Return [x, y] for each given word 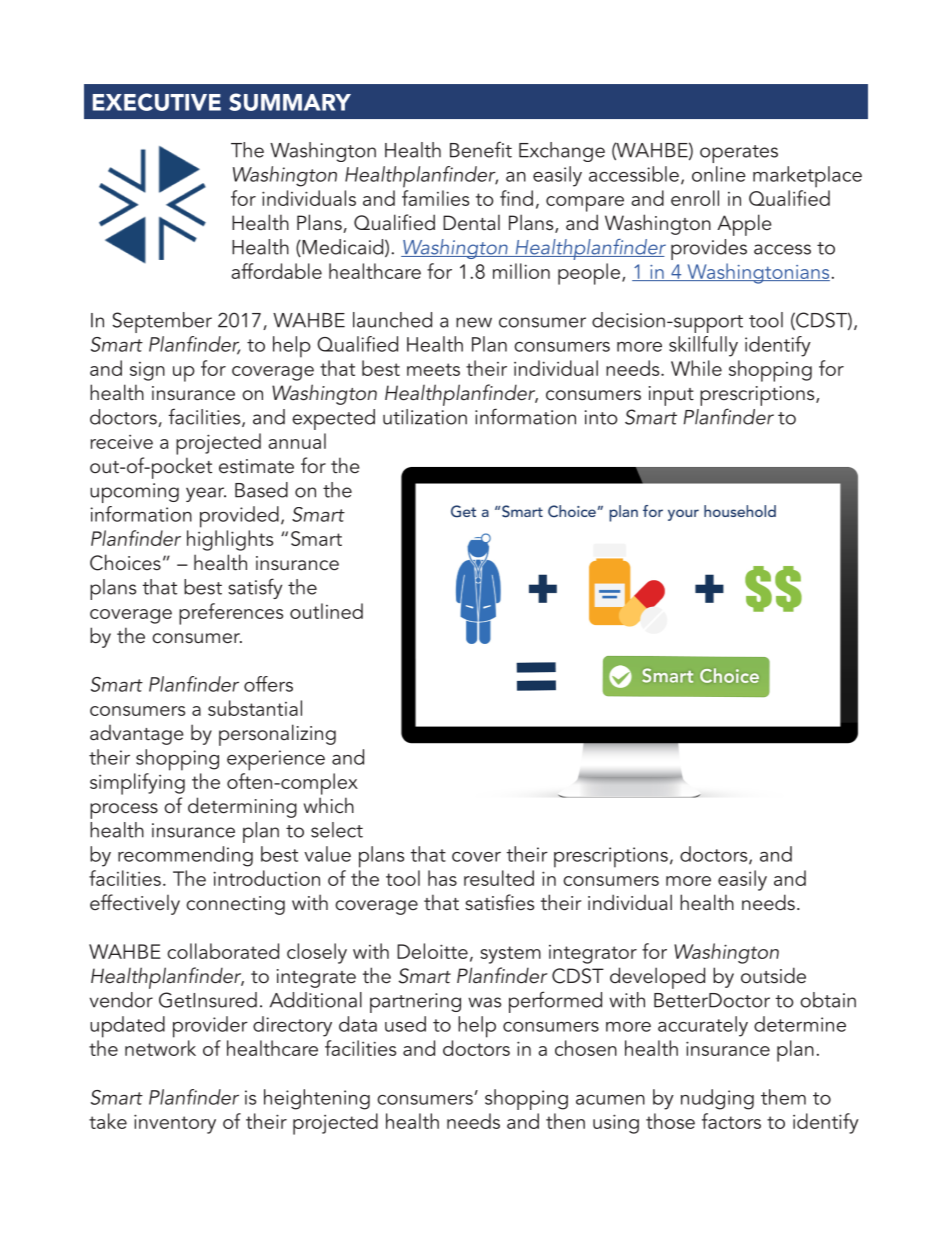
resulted [499, 878]
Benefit [481, 149]
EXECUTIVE [157, 102]
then [565, 1121]
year [206, 494]
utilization [425, 417]
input [671, 396]
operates [739, 154]
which [329, 805]
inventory [175, 1124]
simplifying [137, 782]
